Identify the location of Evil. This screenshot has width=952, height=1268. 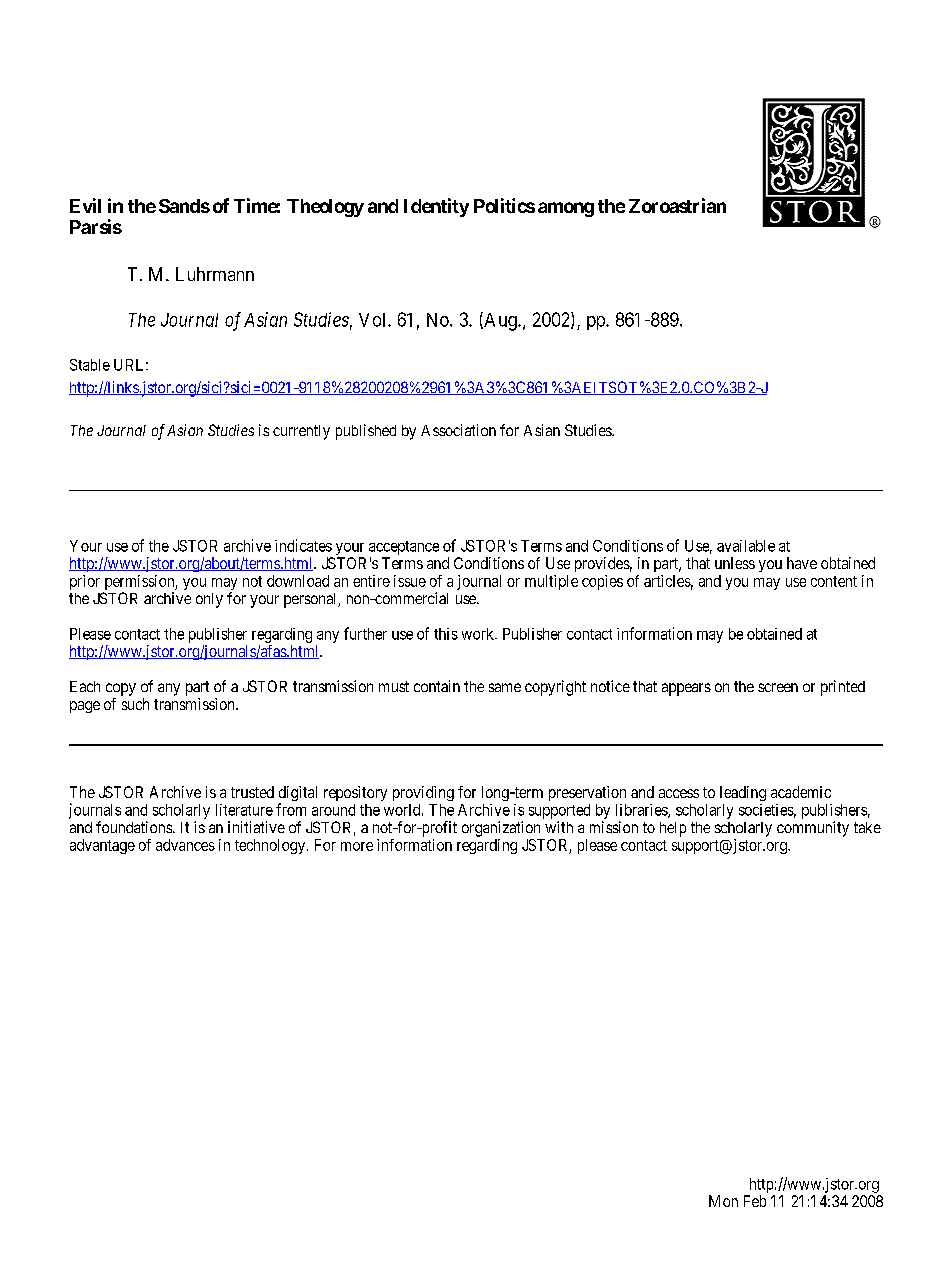
(85, 205).
